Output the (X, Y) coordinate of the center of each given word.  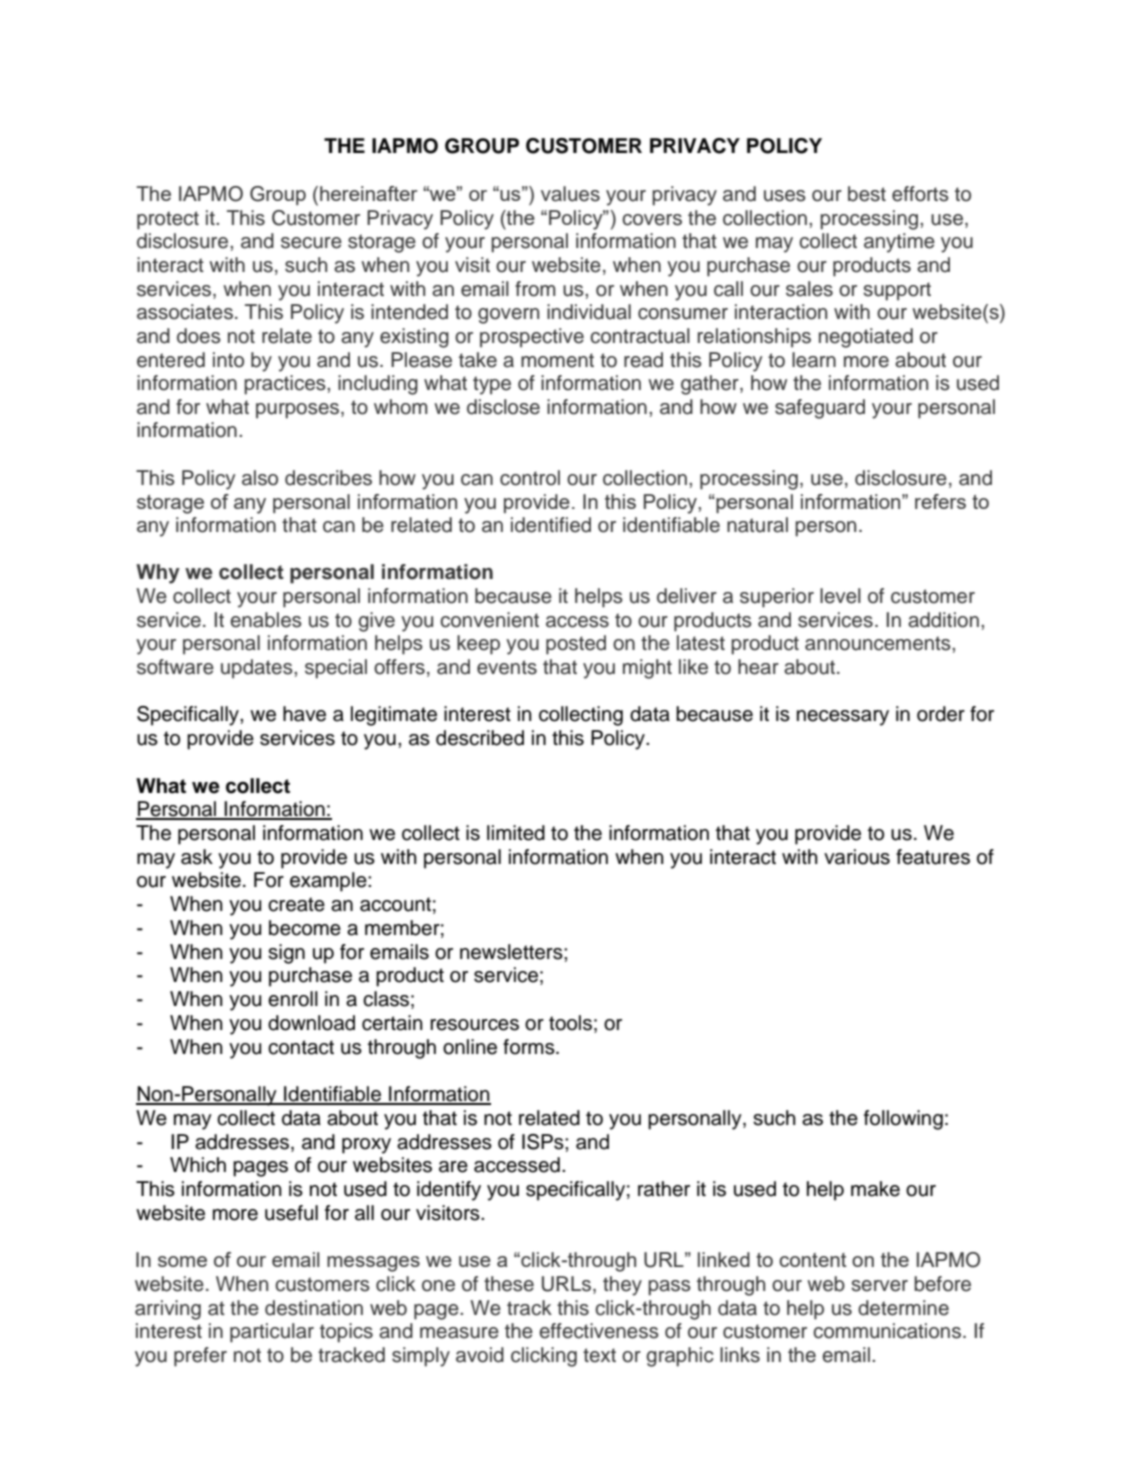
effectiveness (599, 1331)
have (304, 714)
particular (272, 1333)
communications (887, 1331)
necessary (843, 718)
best (867, 194)
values (570, 194)
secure (311, 243)
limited (516, 833)
